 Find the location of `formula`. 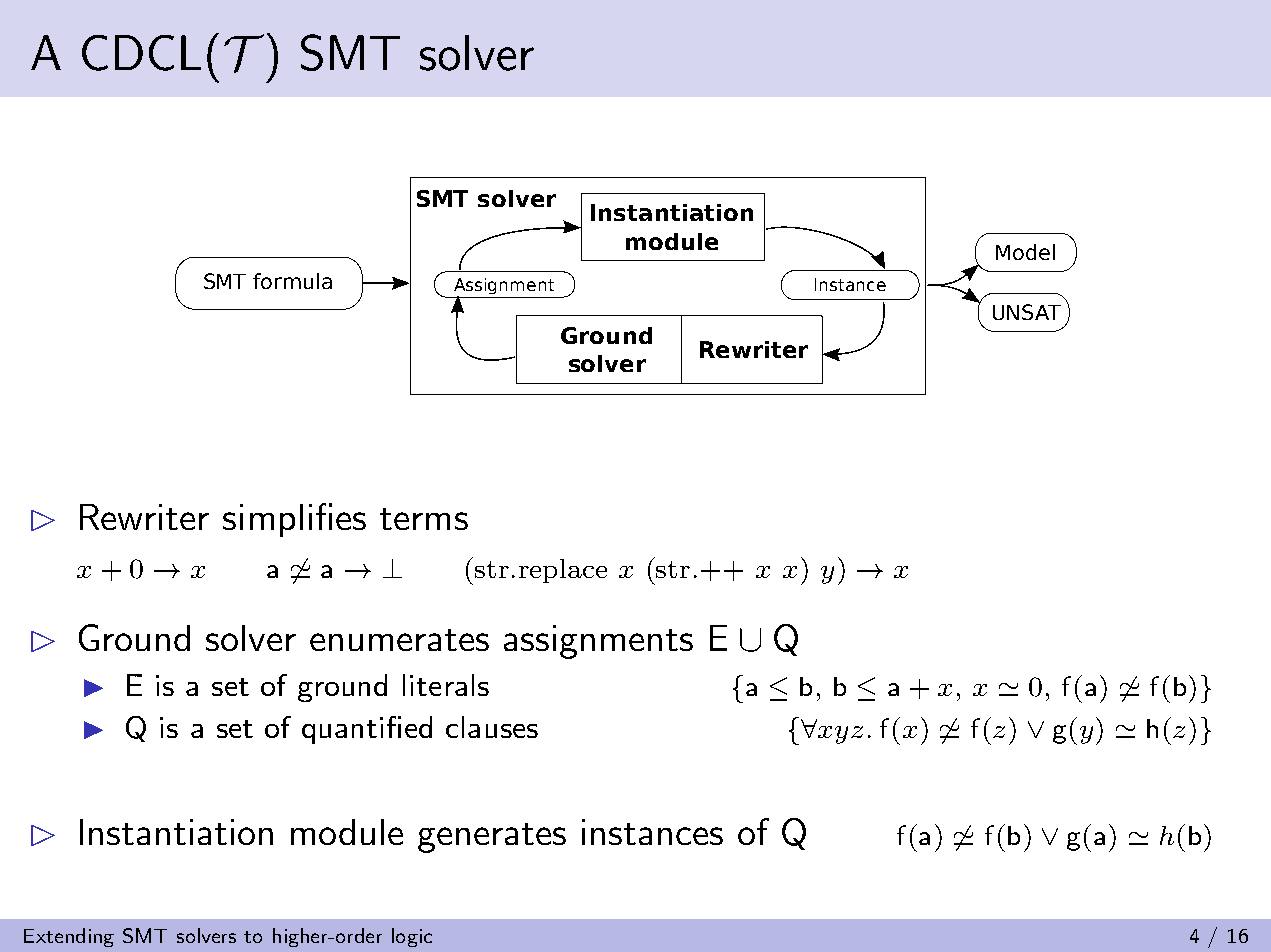

formula is located at coordinates (292, 281).
